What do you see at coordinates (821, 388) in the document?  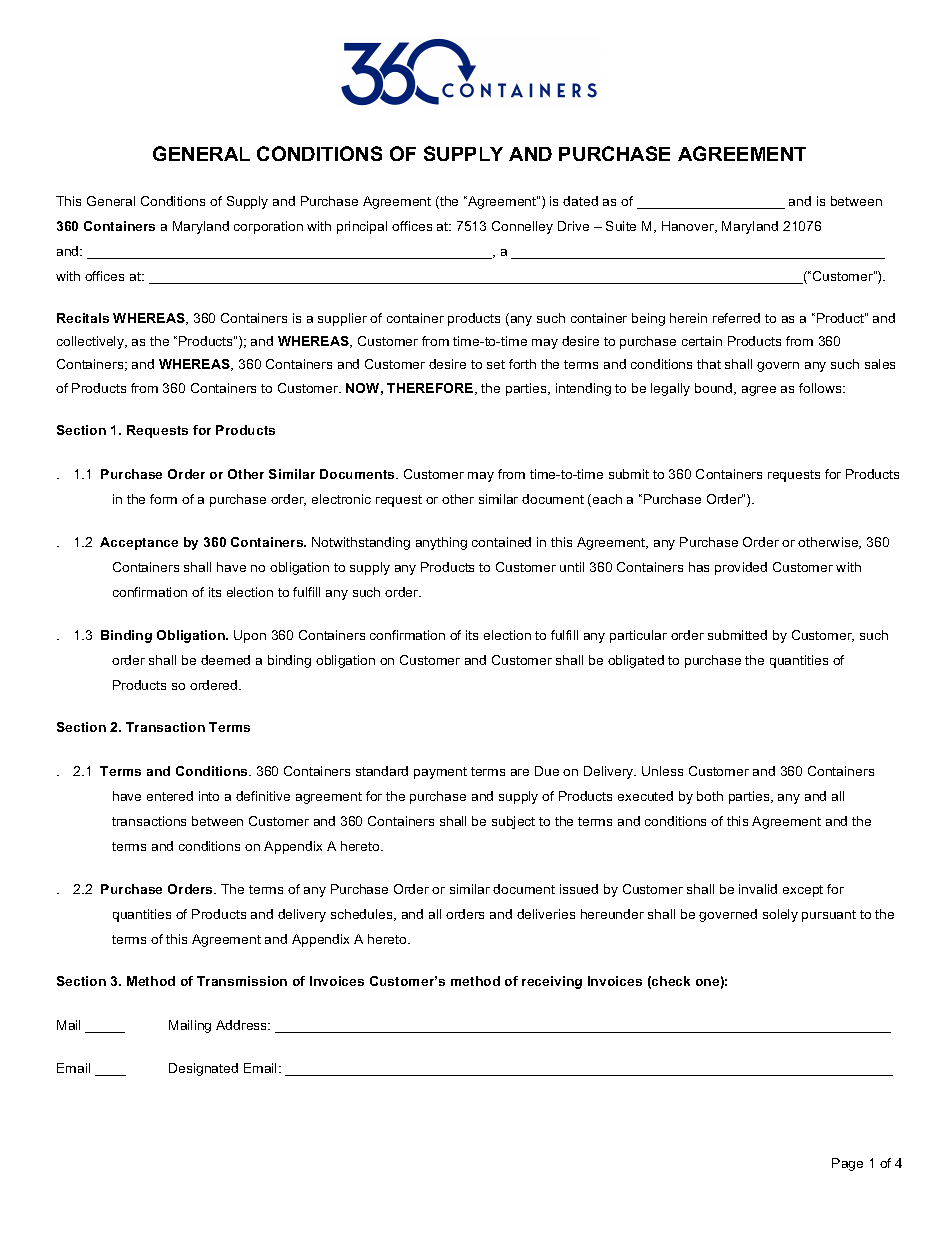 I see `follows` at bounding box center [821, 388].
